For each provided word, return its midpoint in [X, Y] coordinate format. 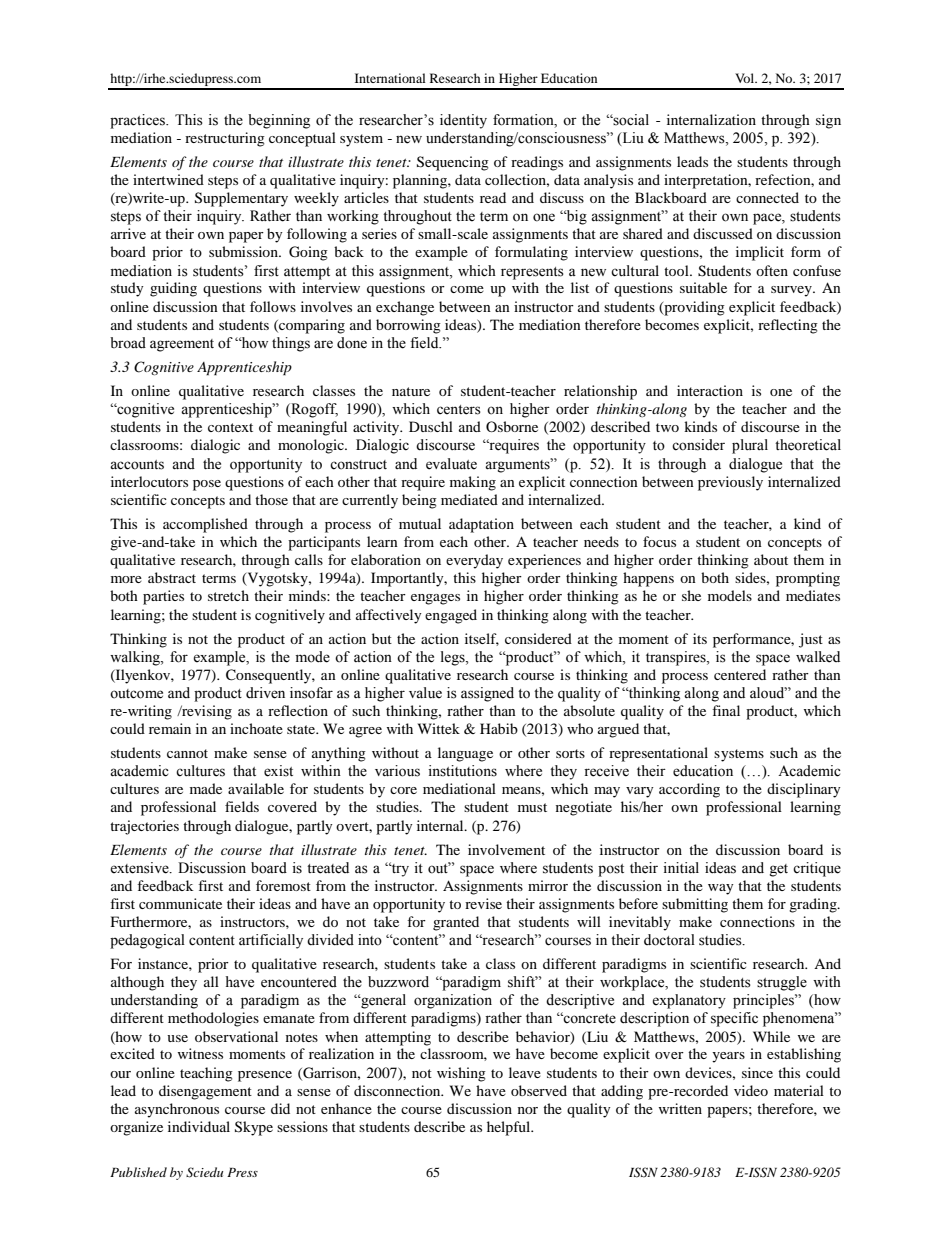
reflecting [788, 326]
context [230, 427]
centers [459, 410]
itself [482, 639]
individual [199, 1126]
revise [483, 903]
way [721, 889]
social [630, 120]
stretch [228, 595]
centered [740, 674]
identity [463, 121]
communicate [180, 903]
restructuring [225, 139]
